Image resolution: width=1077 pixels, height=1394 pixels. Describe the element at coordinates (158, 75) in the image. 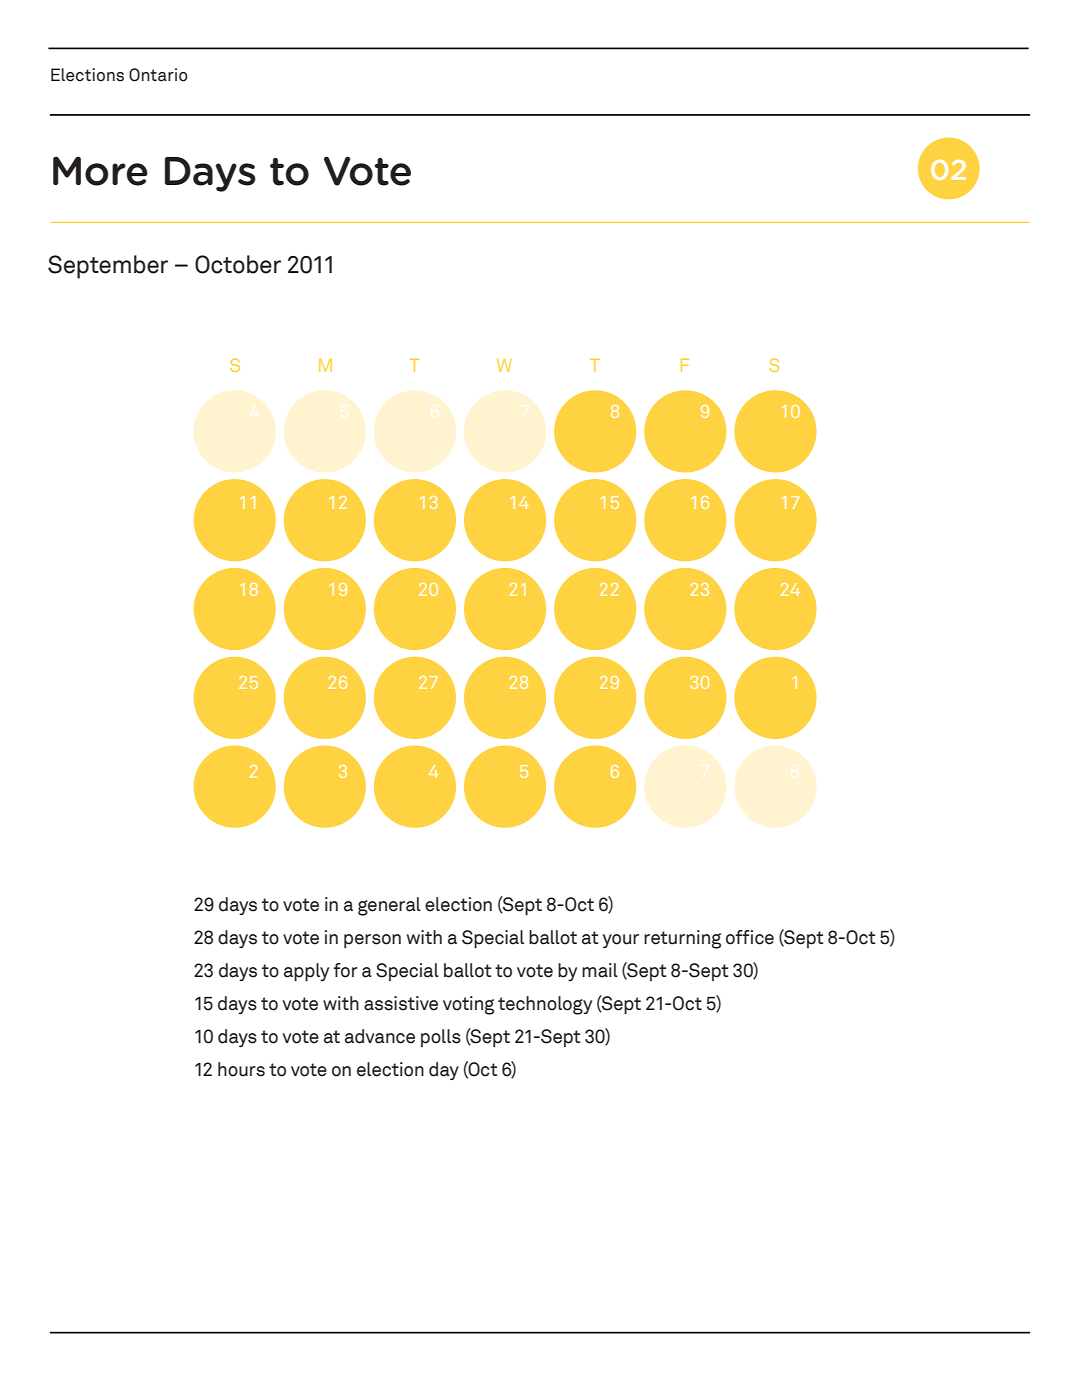

I see `Ontario` at that location.
